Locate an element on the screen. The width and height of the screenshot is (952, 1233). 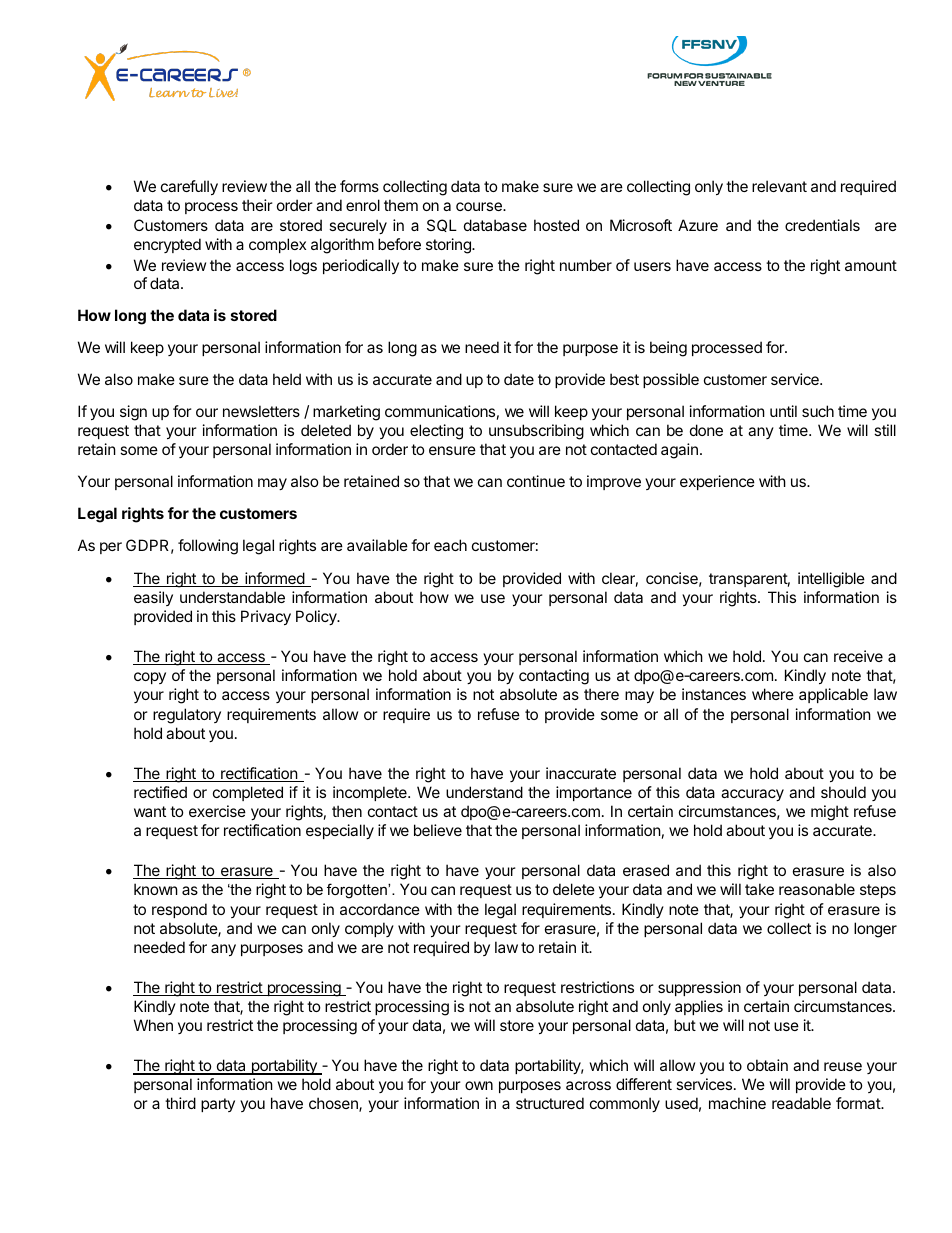
intelligible is located at coordinates (831, 580).
